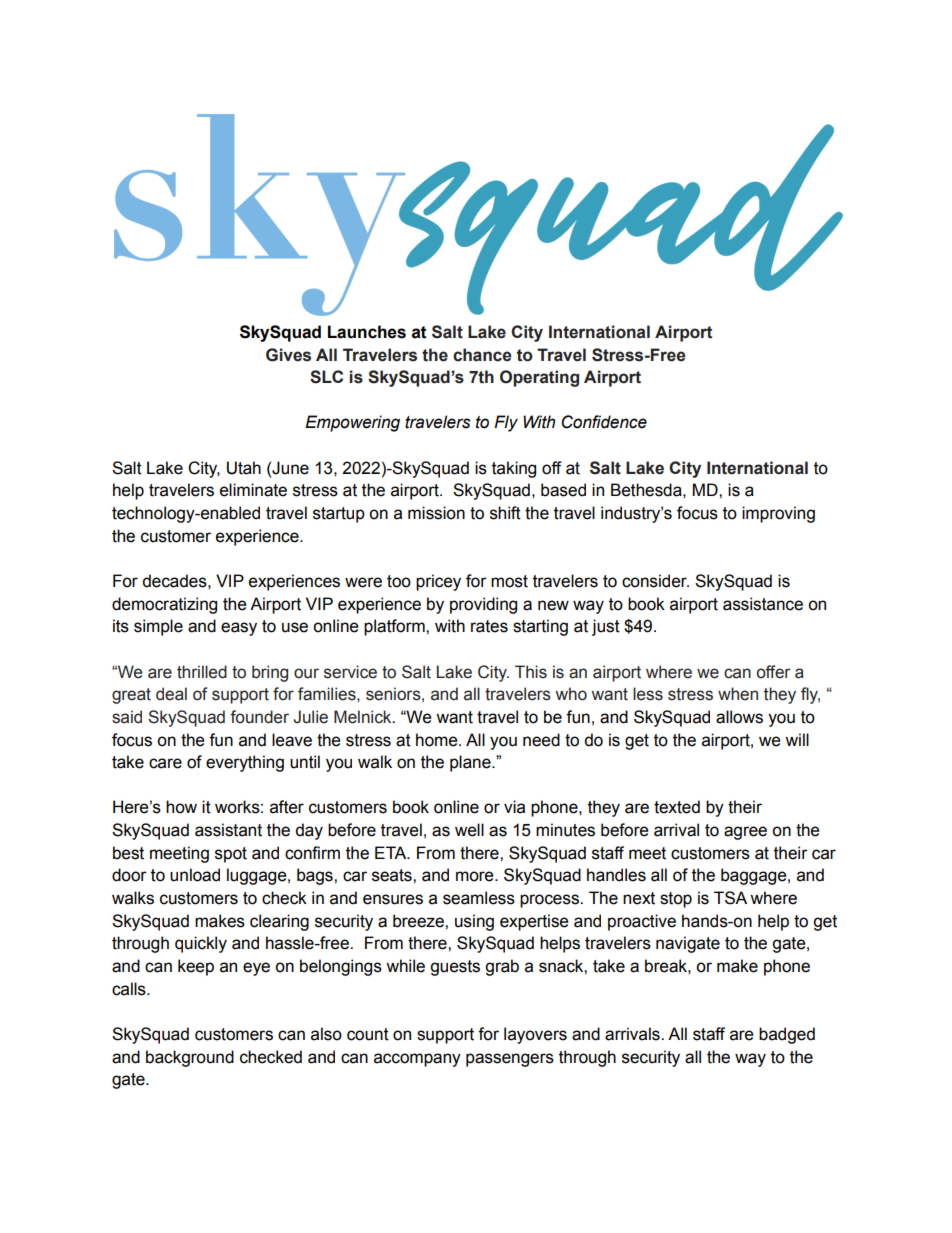  What do you see at coordinates (438, 582) in the screenshot?
I see `pricey` at bounding box center [438, 582].
